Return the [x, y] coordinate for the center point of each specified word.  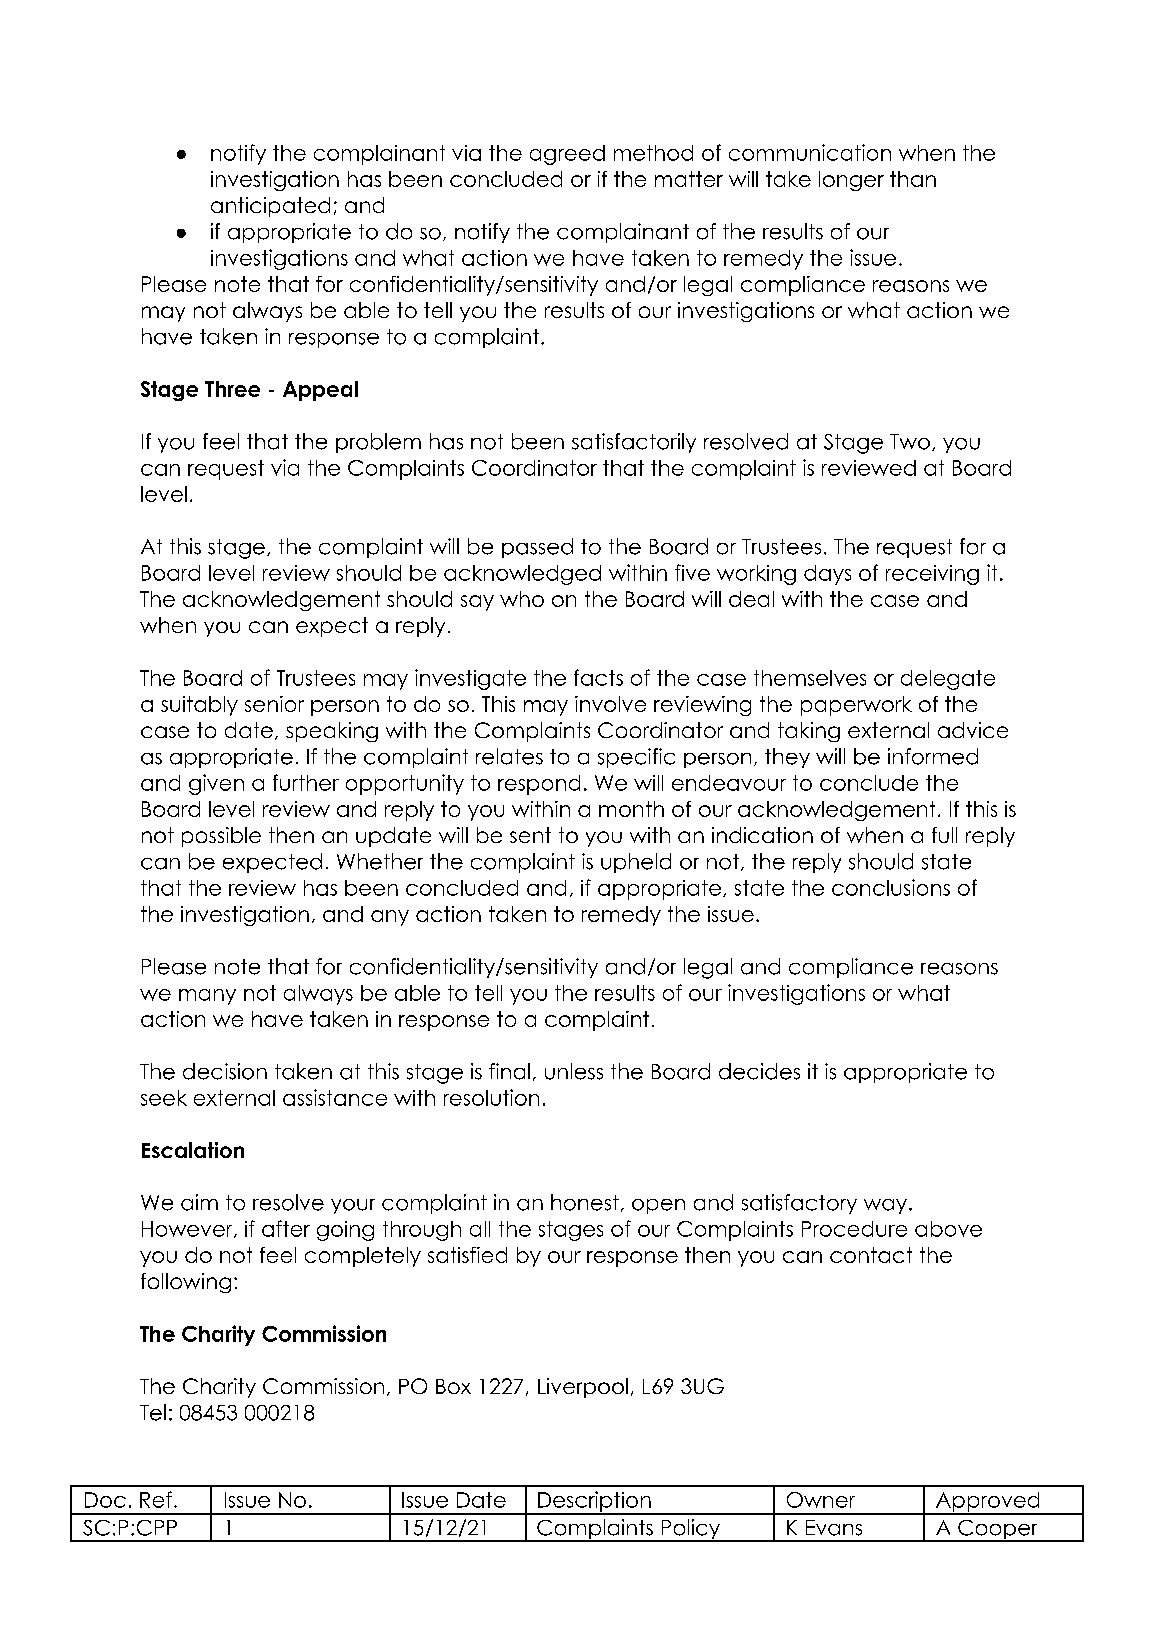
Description [594, 1502]
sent [530, 835]
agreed [567, 155]
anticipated [270, 207]
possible [221, 837]
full [944, 835]
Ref [156, 1499]
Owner [821, 1500]
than [913, 179]
